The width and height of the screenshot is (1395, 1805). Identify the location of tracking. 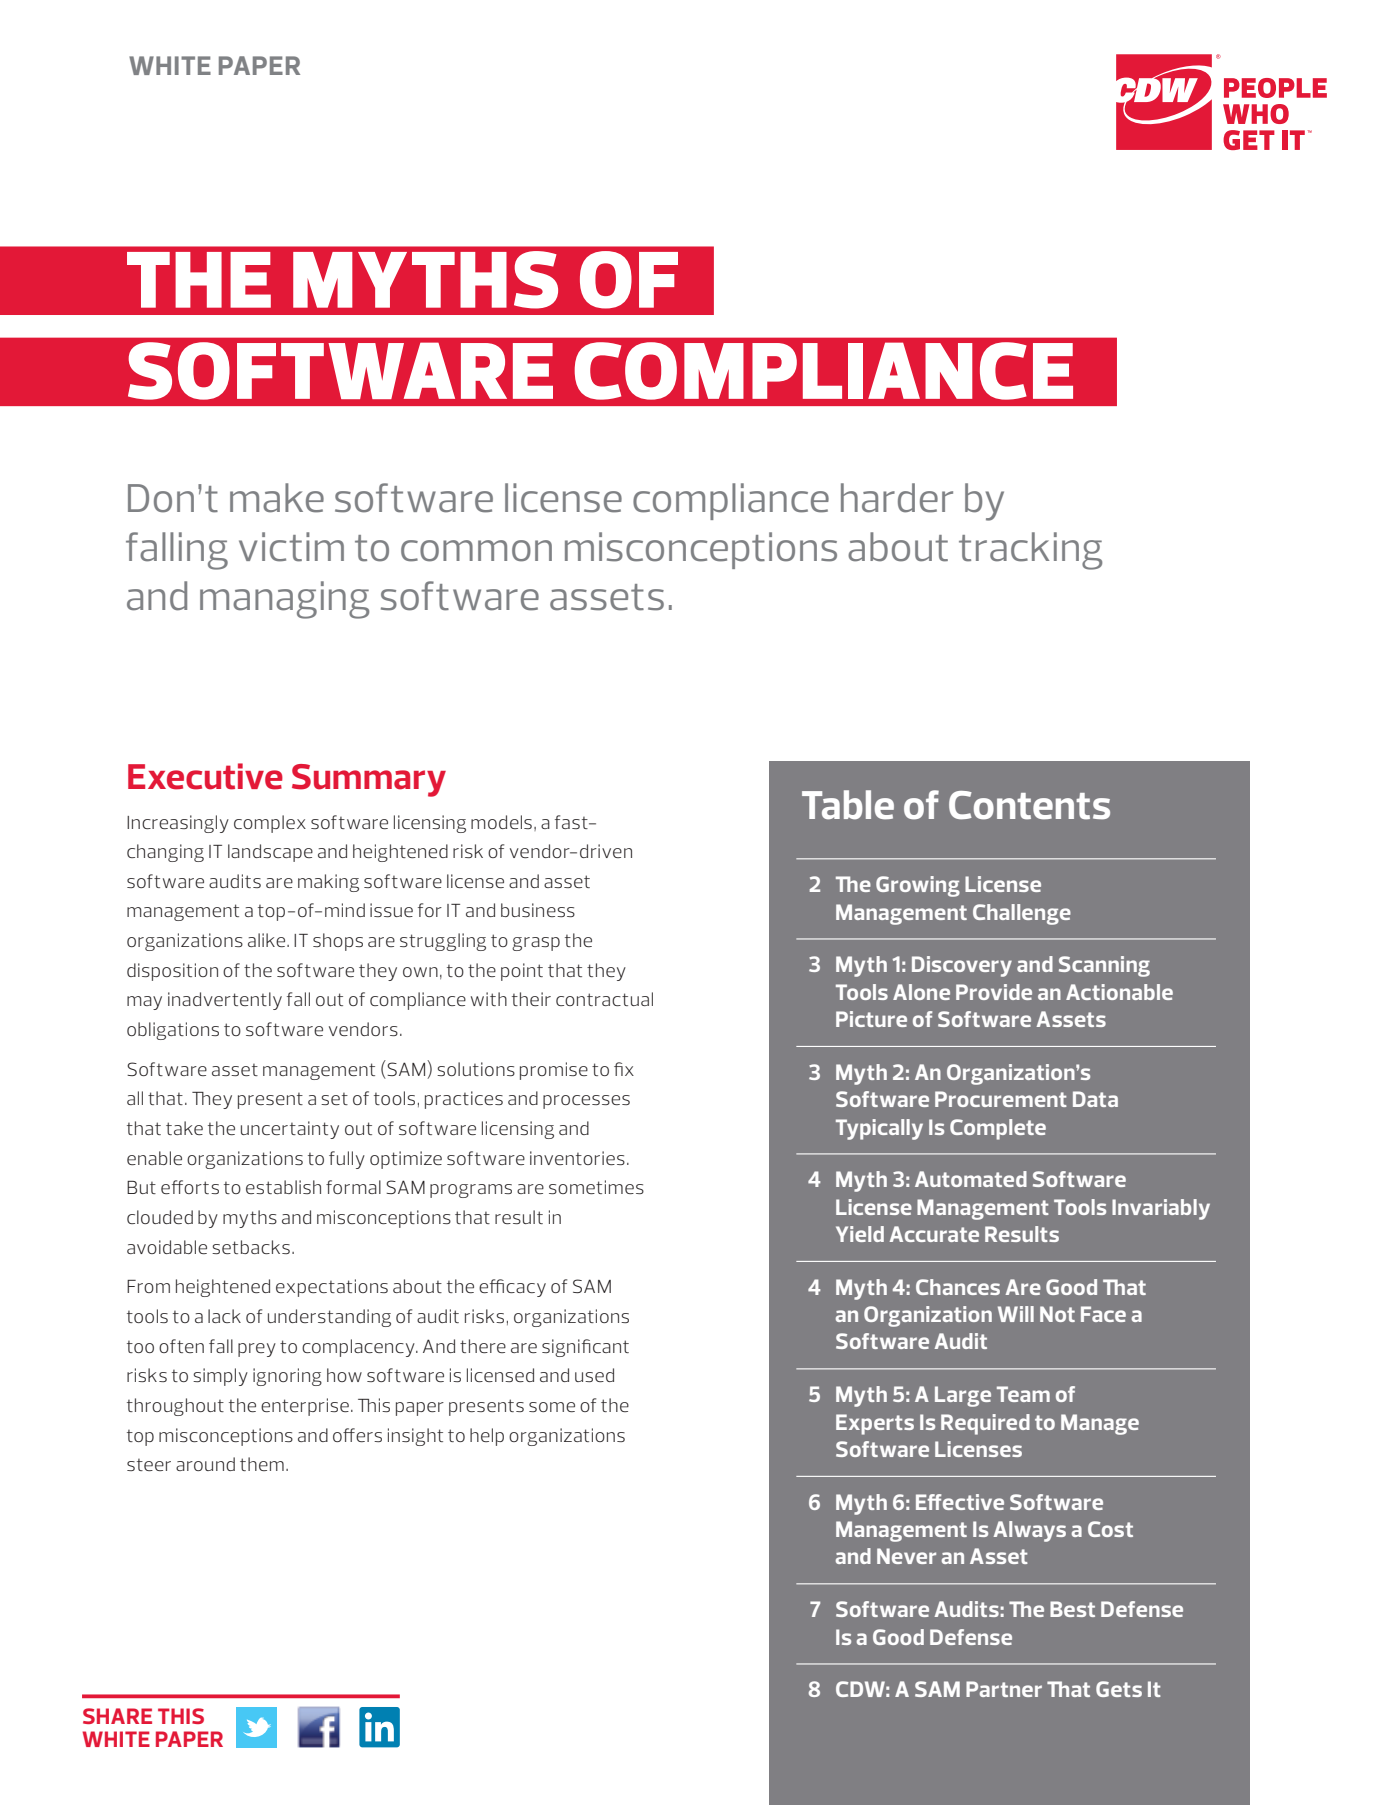
(1030, 551).
